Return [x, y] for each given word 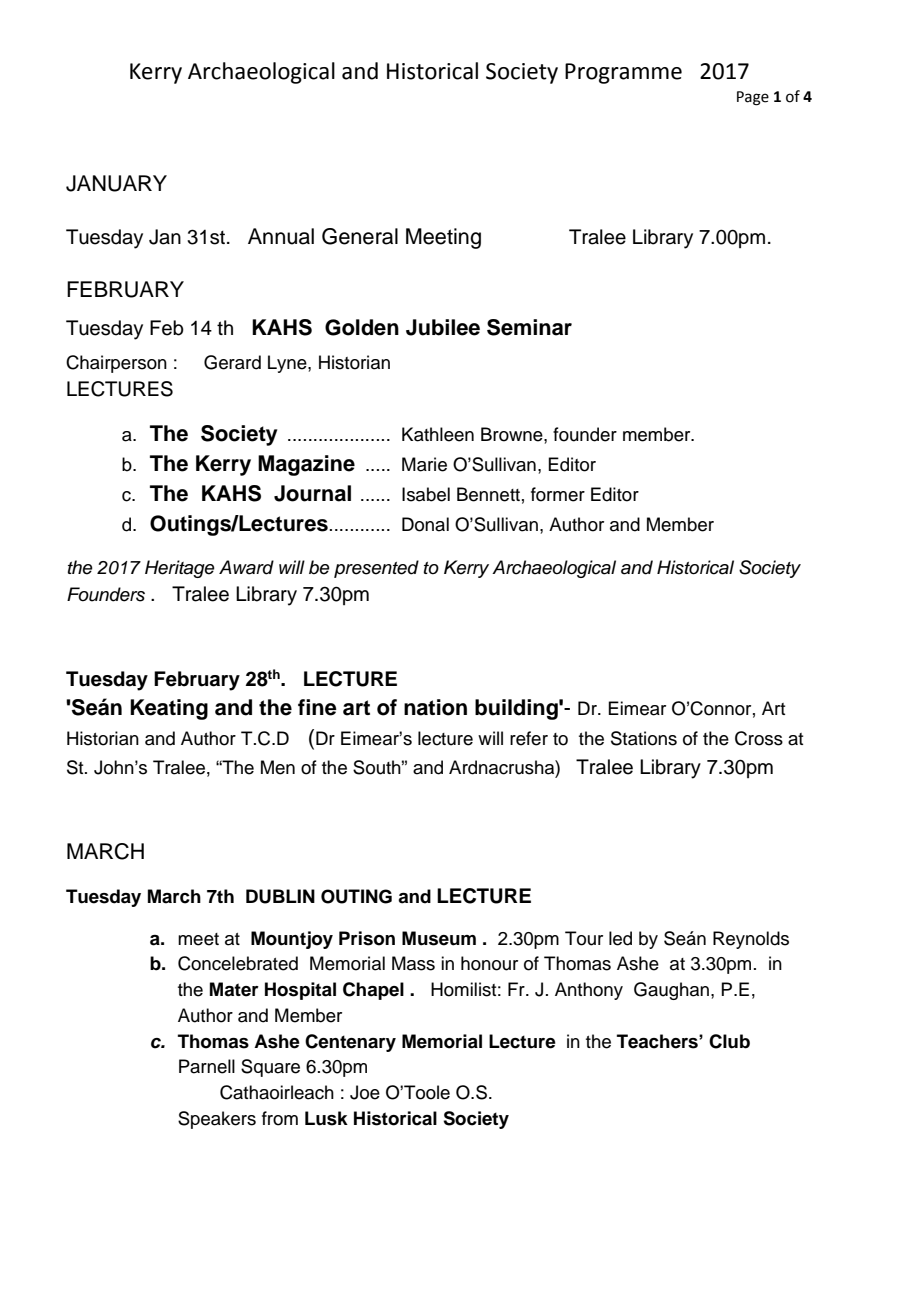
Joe [365, 1092]
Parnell [207, 1066]
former [558, 494]
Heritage [180, 569]
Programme [623, 73]
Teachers [658, 1041]
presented [376, 569]
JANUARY [116, 183]
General [360, 236]
